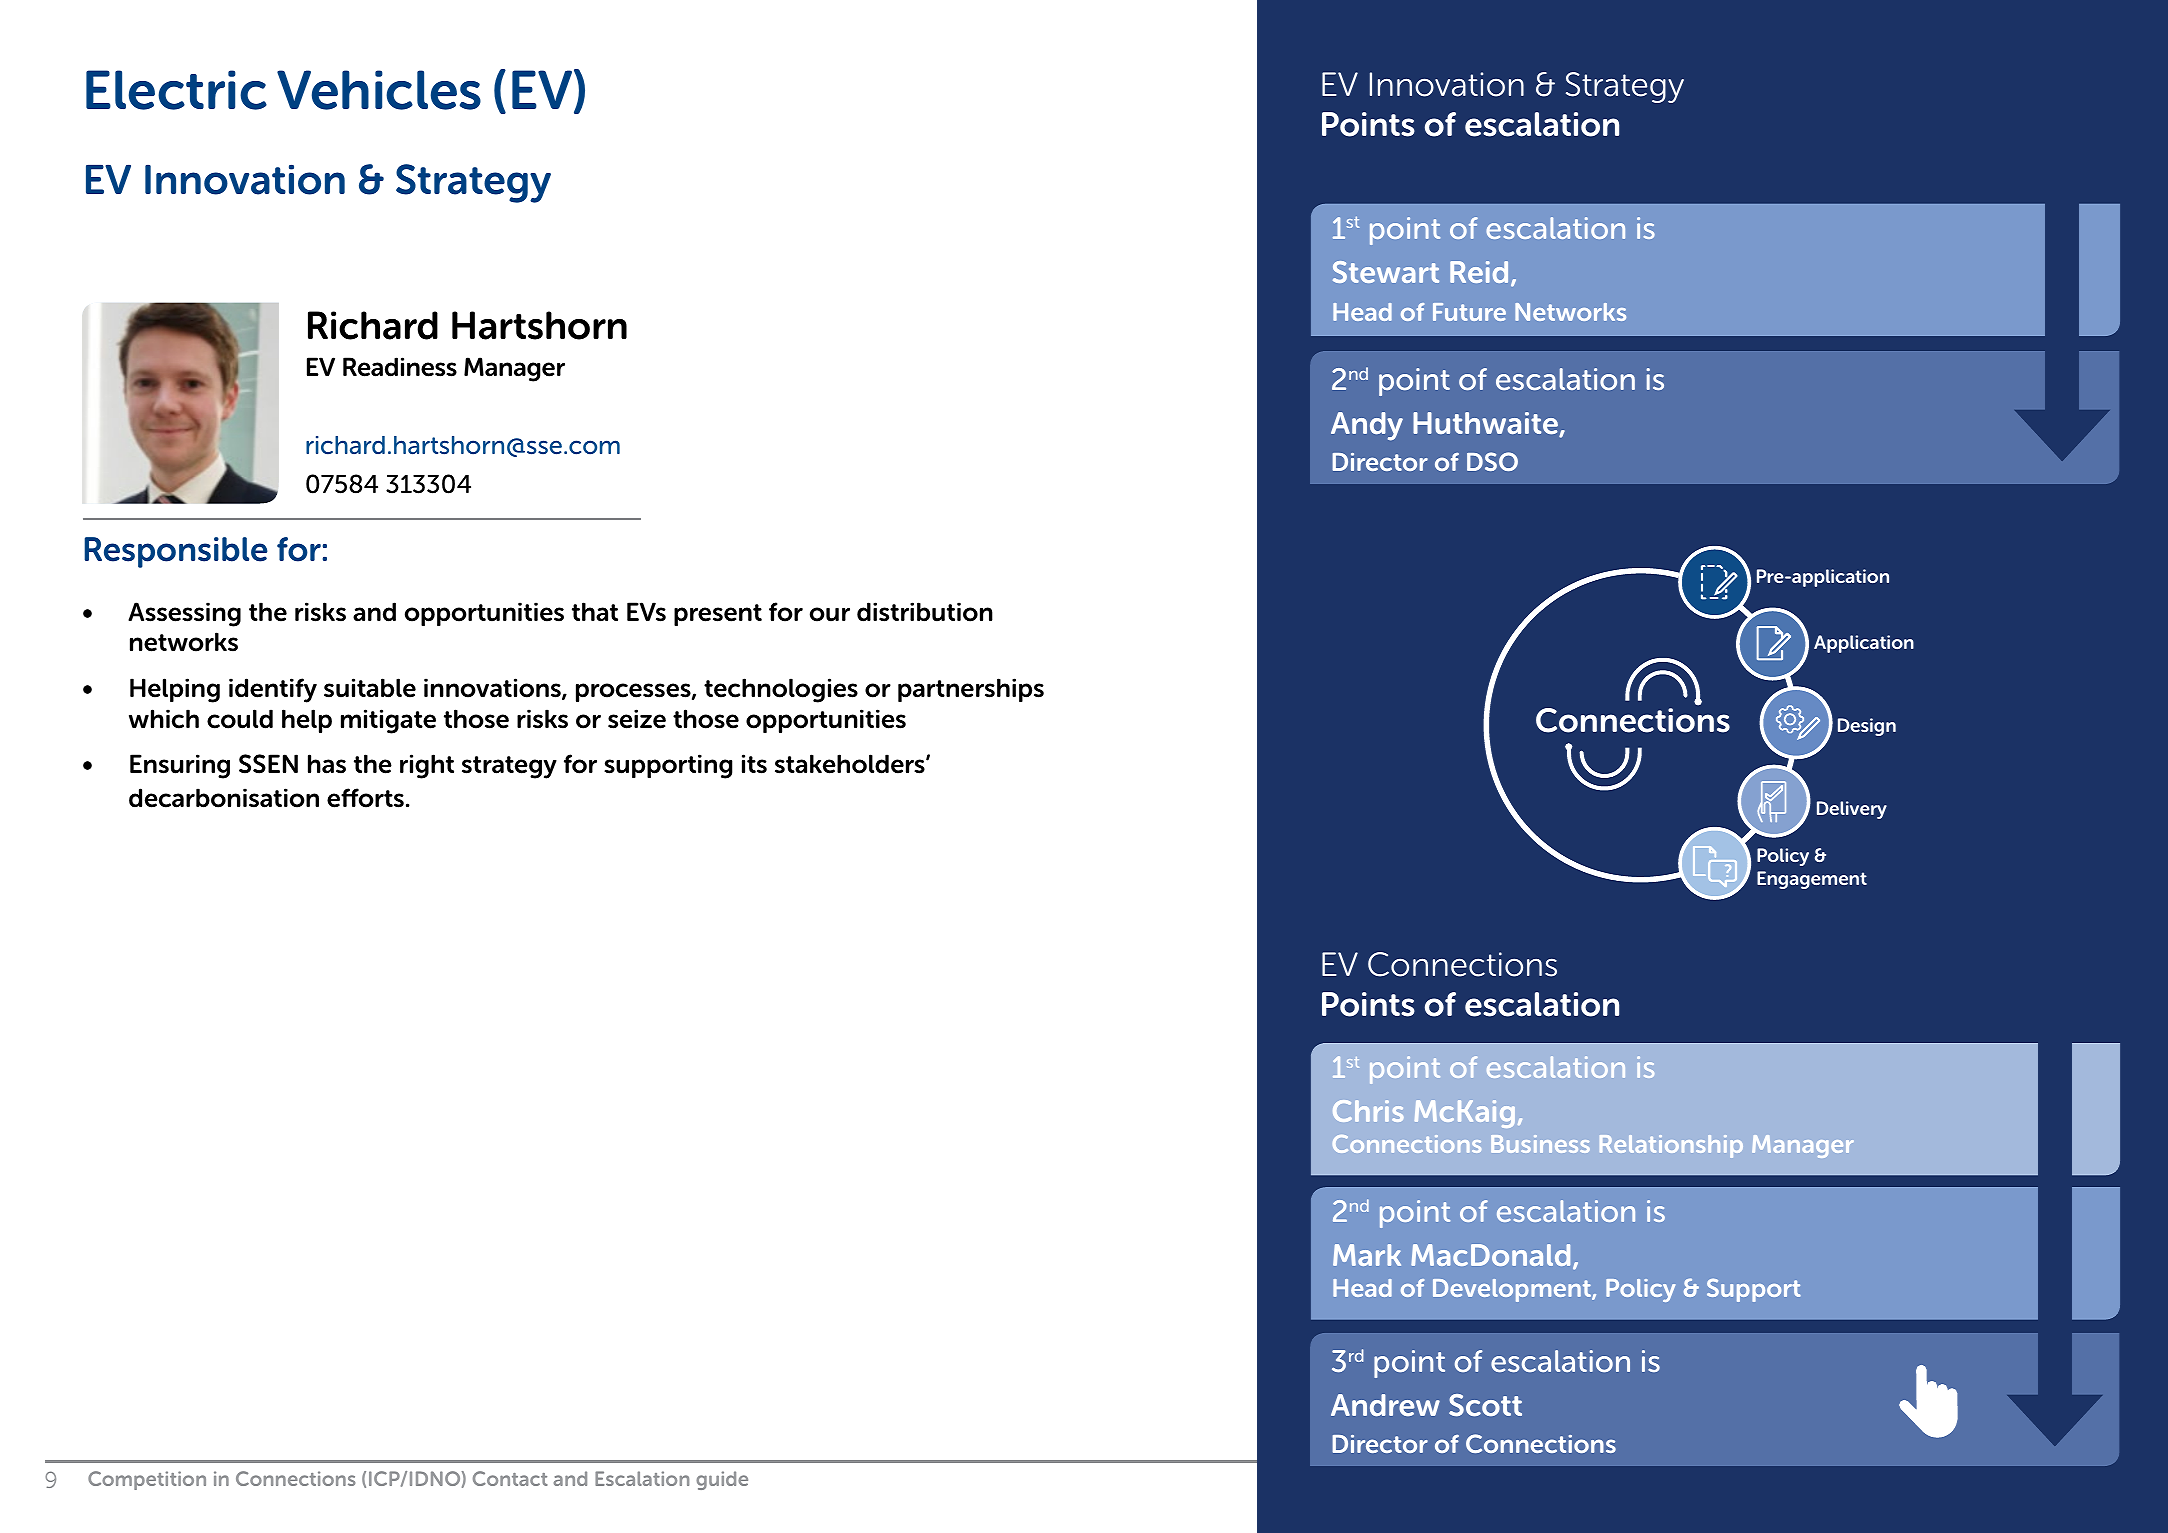  I want to click on efforts, so click(365, 798).
